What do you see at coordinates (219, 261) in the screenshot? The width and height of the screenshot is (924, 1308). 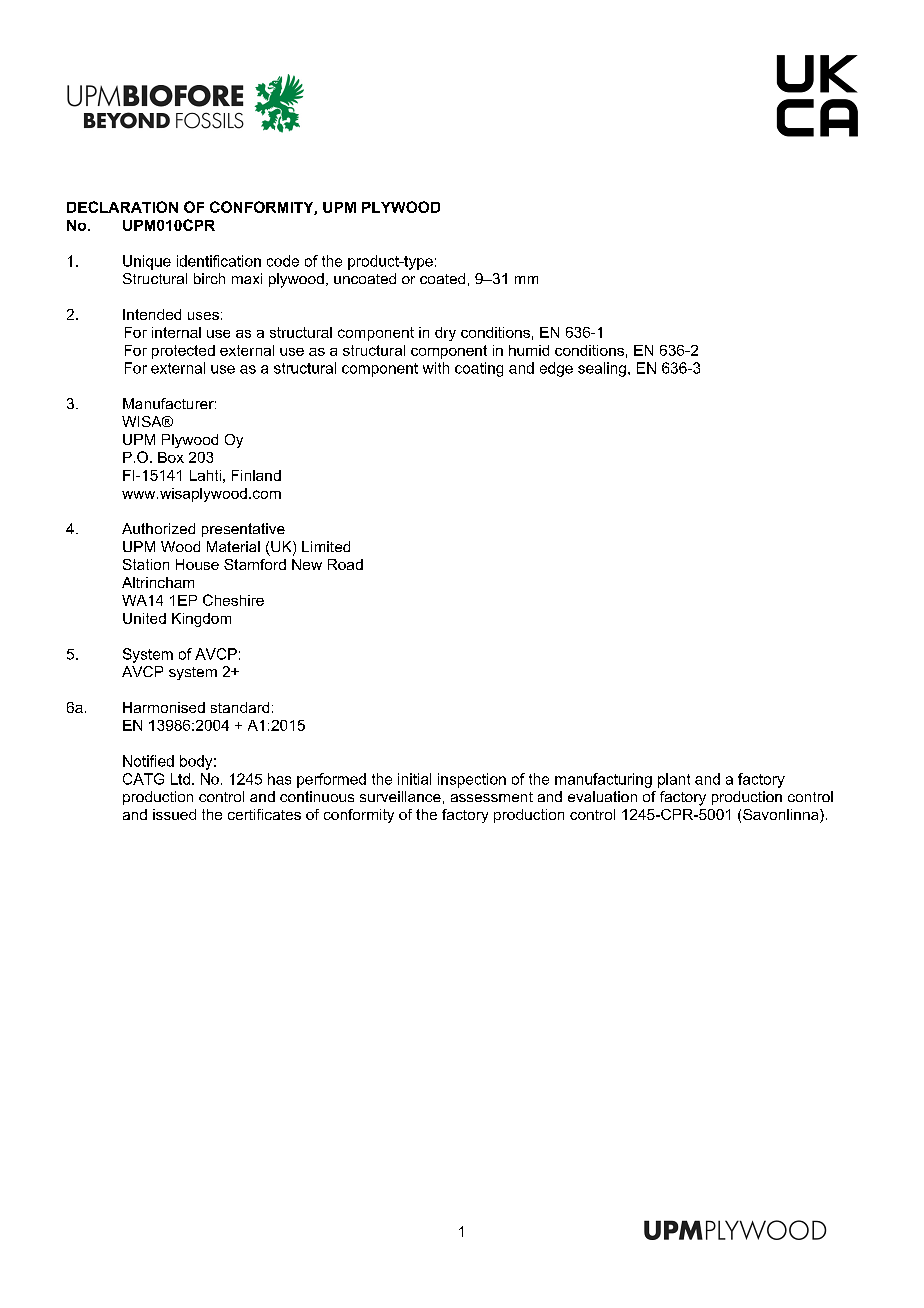 I see `identification` at bounding box center [219, 261].
